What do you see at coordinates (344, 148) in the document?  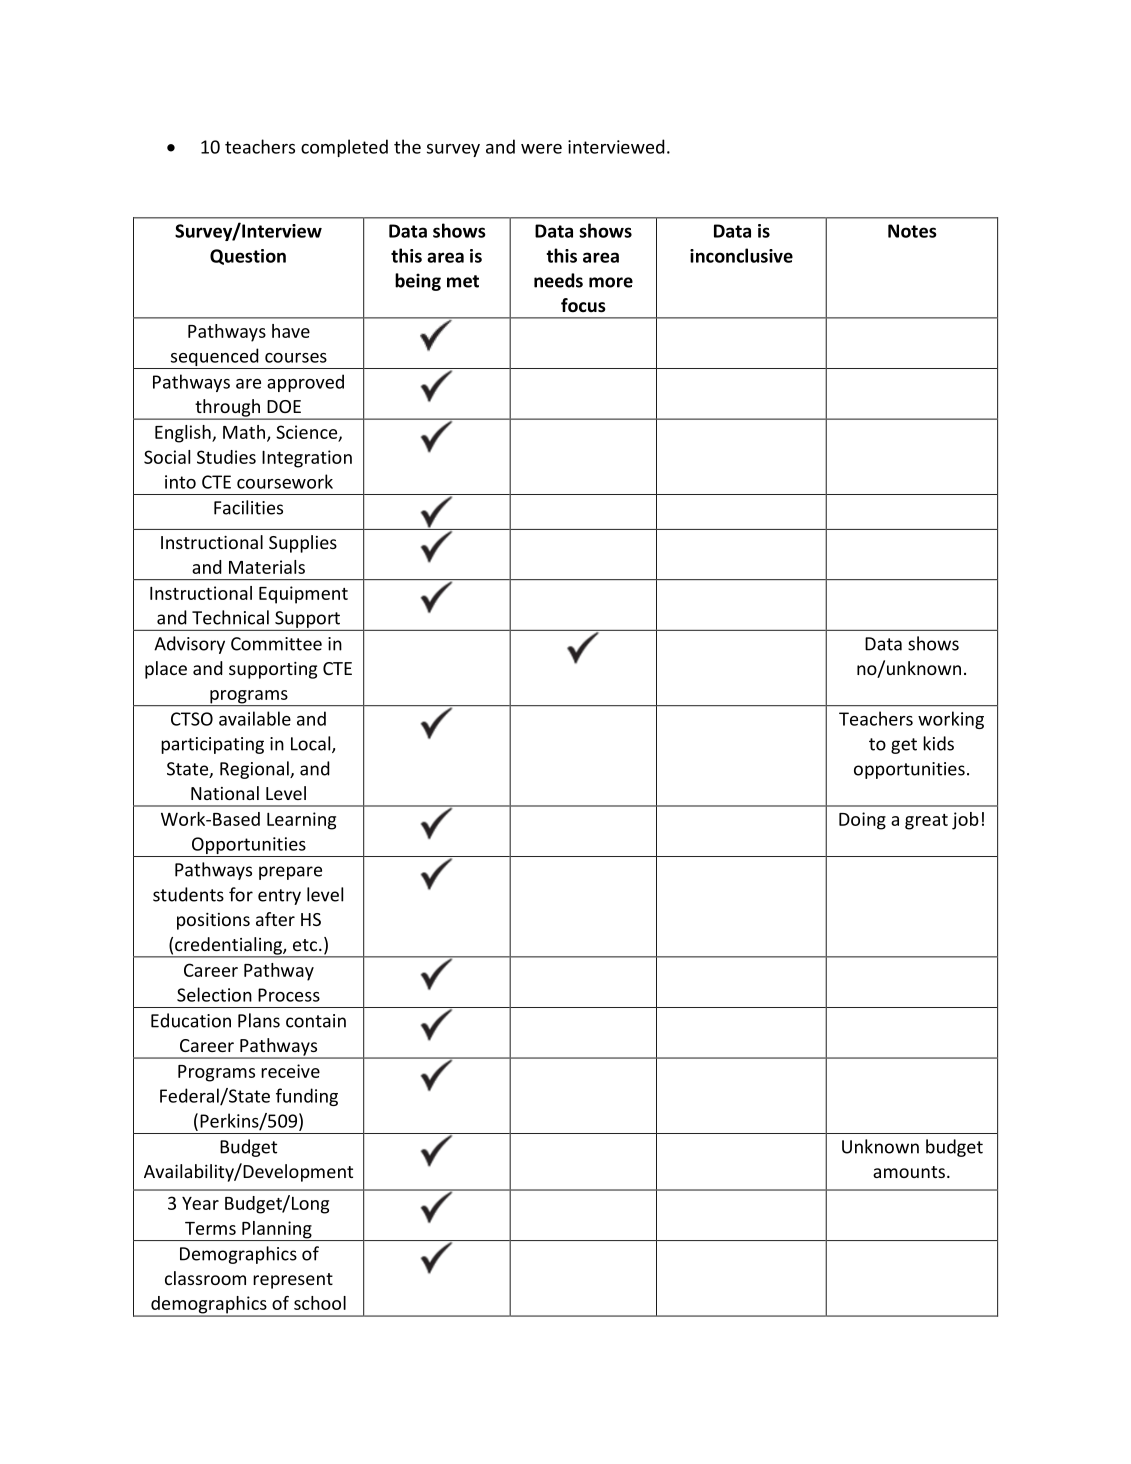 I see `completed` at bounding box center [344, 148].
